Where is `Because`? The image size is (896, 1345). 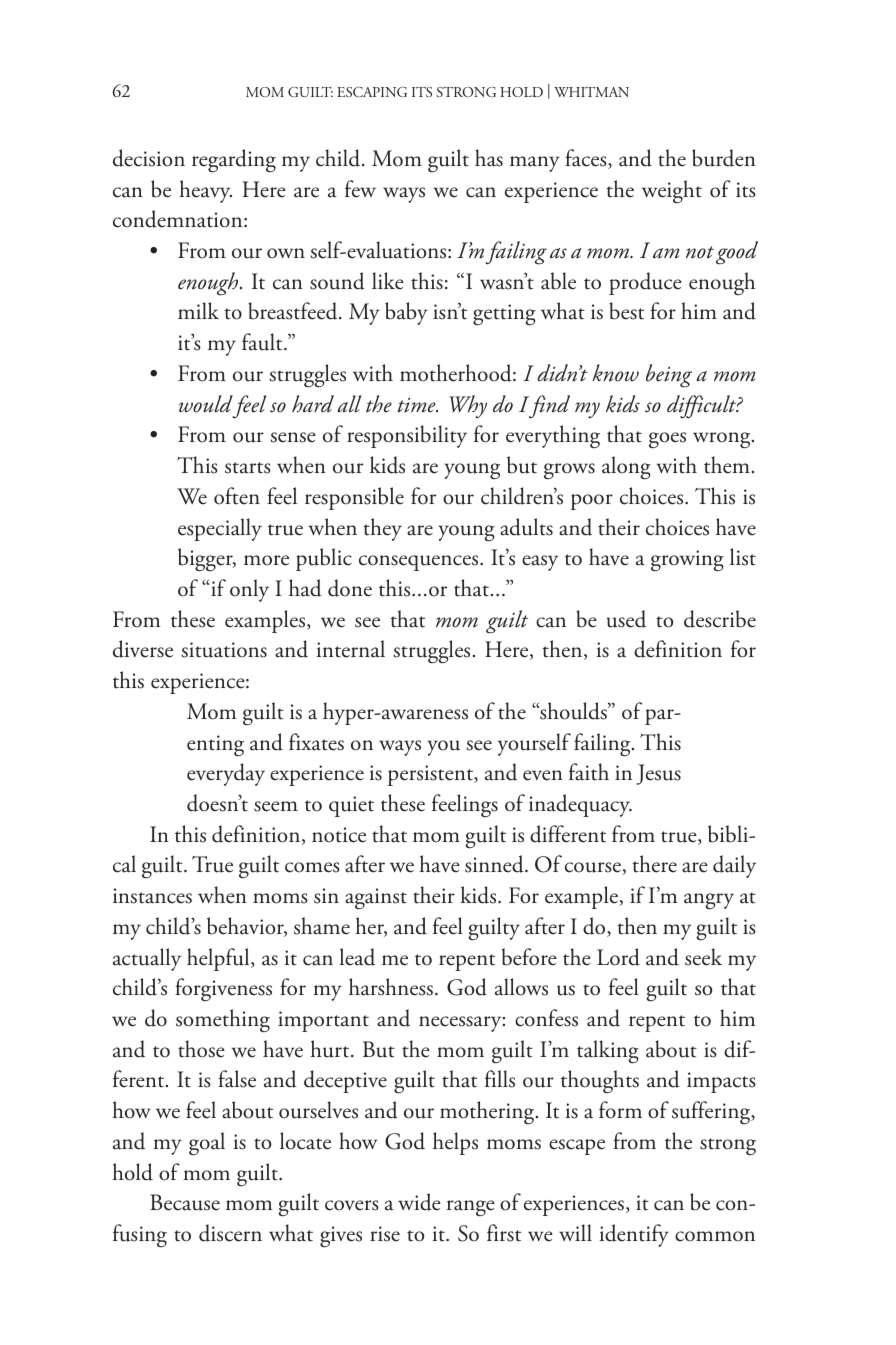
Because is located at coordinates (185, 1202).
